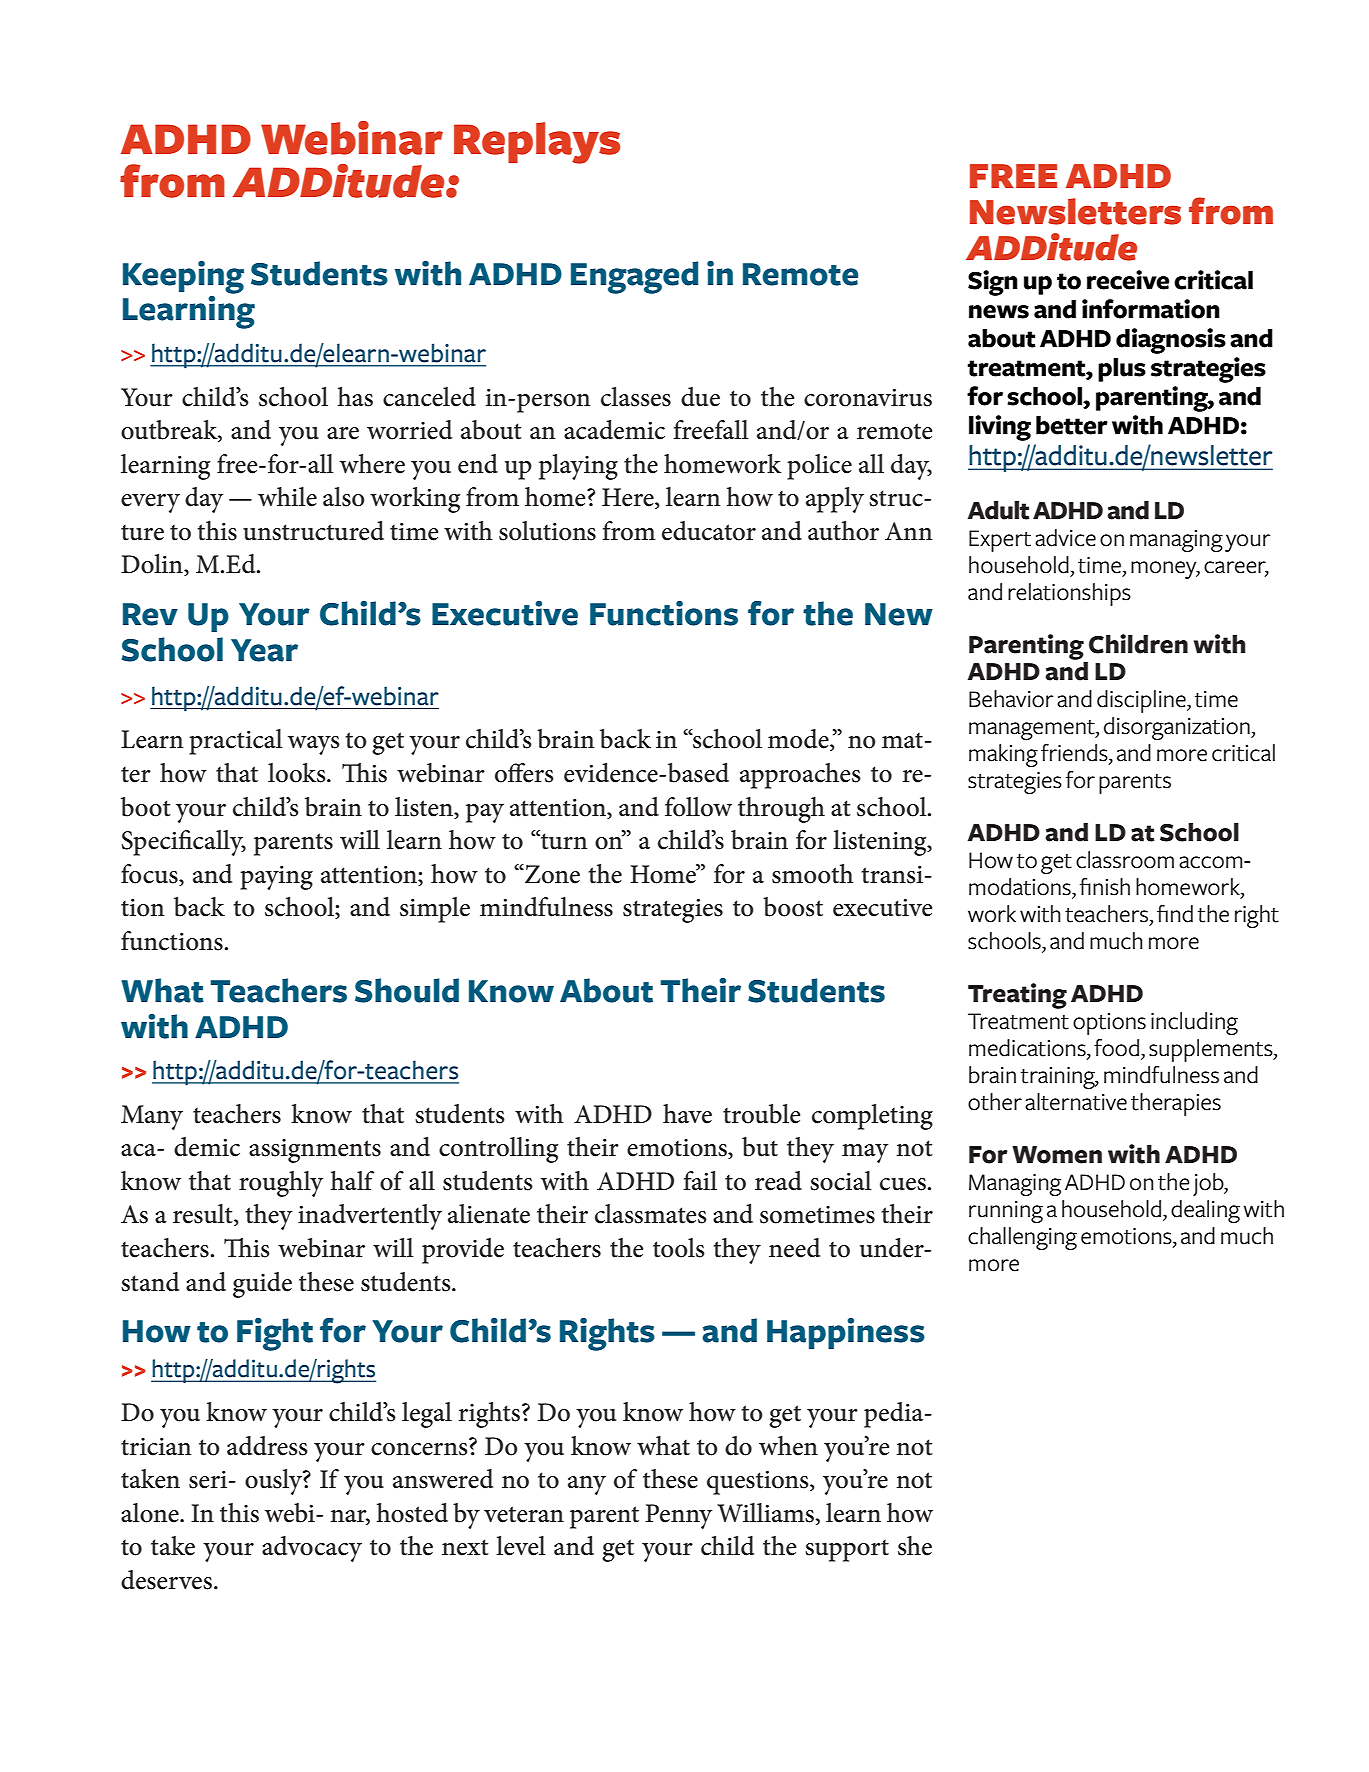  Describe the element at coordinates (287, 497) in the page. I see `while` at that location.
